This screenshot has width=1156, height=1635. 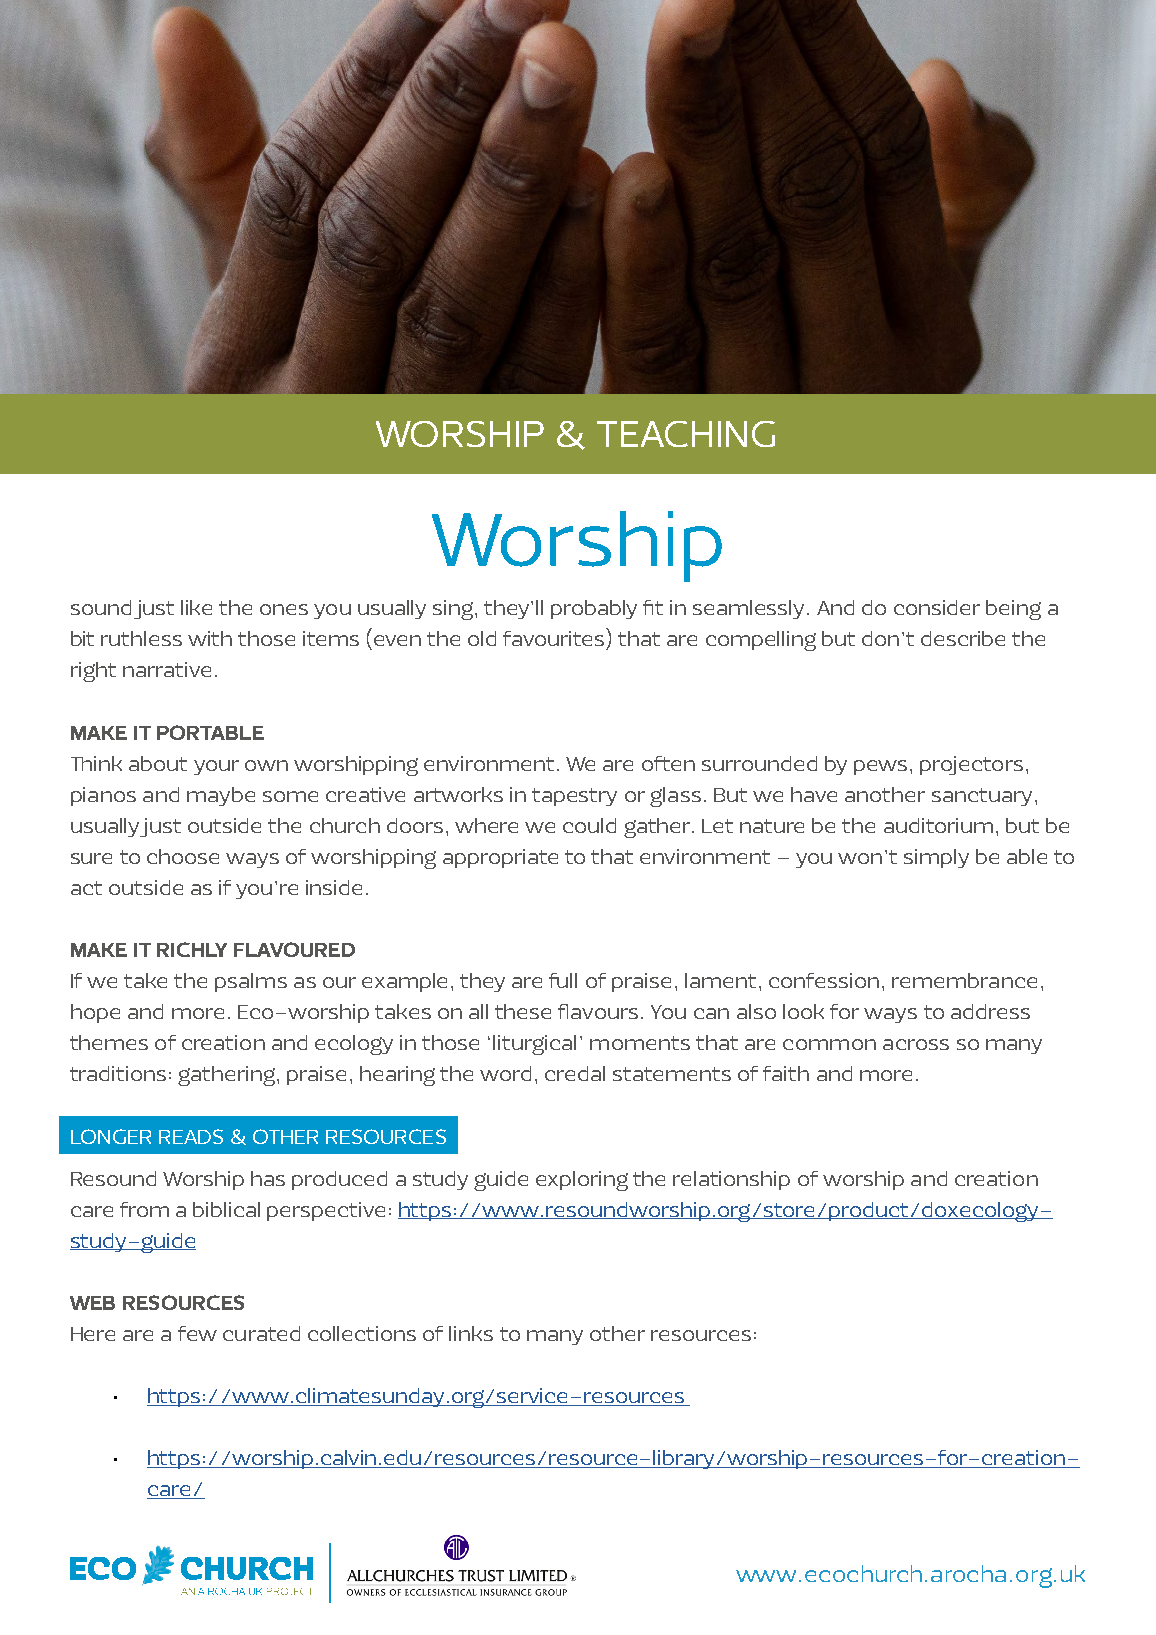 I want to click on few, so click(x=197, y=1333).
